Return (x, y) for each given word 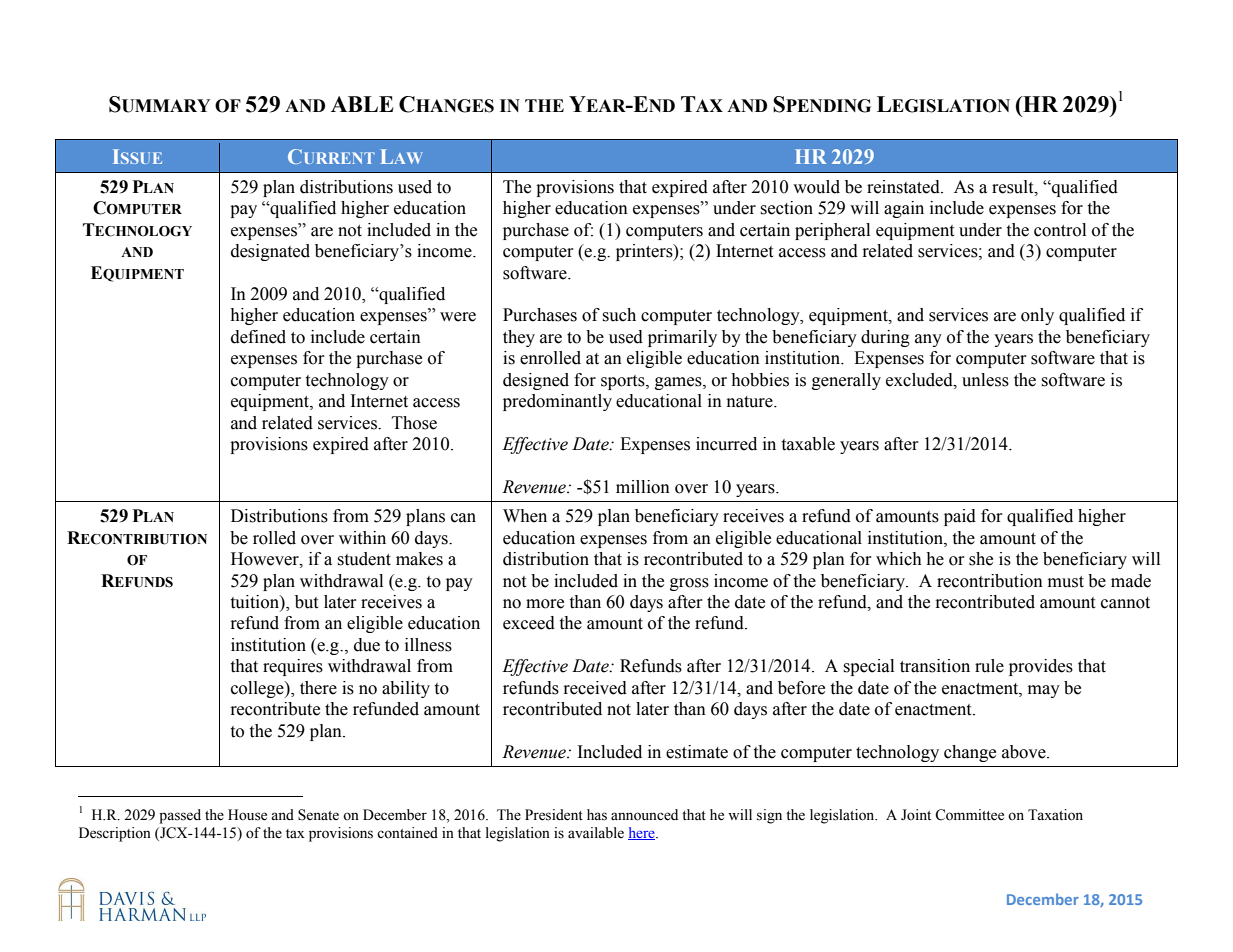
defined (258, 337)
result (1014, 187)
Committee (969, 815)
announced (644, 815)
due (367, 645)
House (247, 815)
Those (414, 423)
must (1066, 582)
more (545, 604)
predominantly (557, 402)
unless (985, 380)
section (786, 208)
